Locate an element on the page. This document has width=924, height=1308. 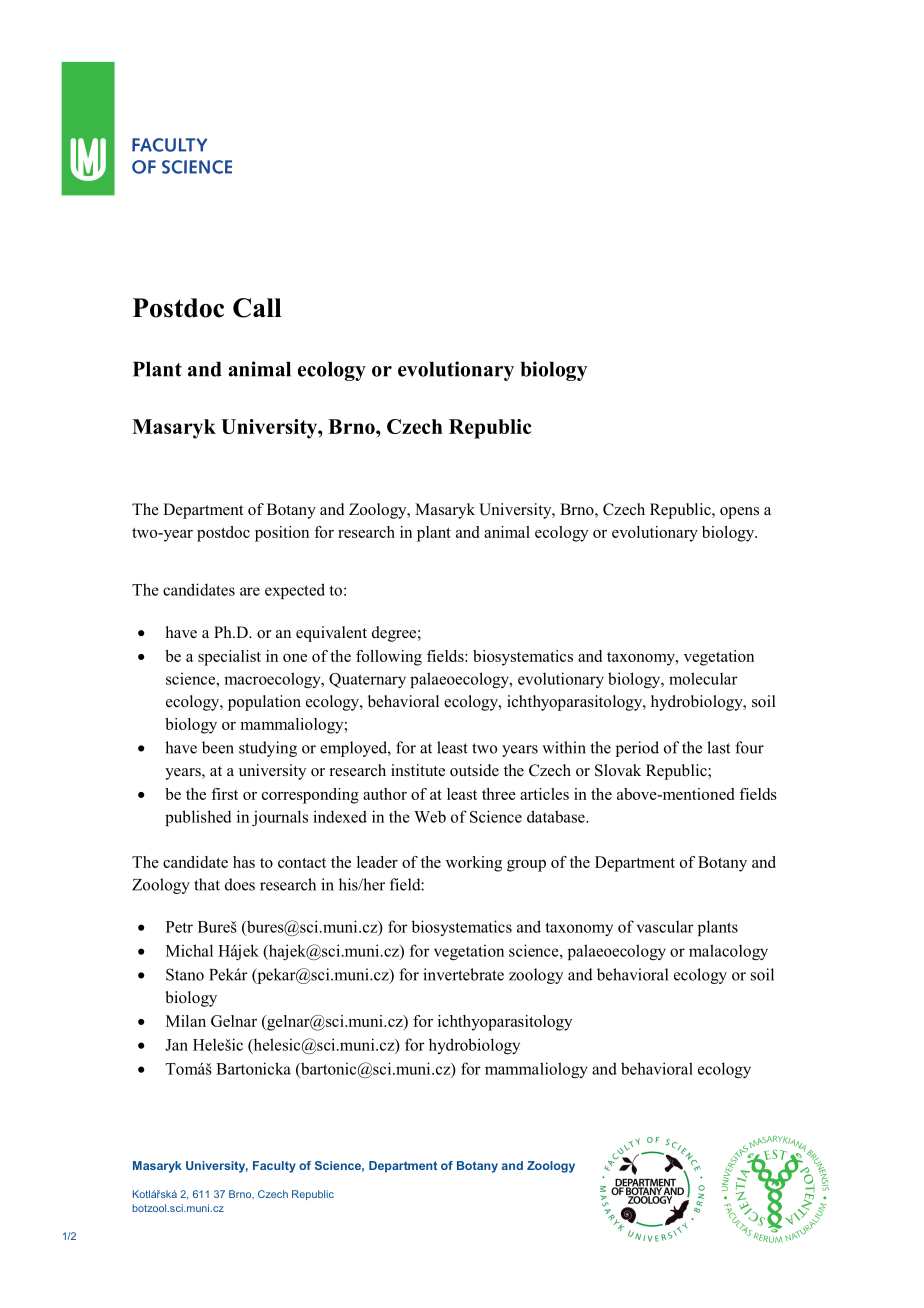
Faculty is located at coordinates (274, 1167).
